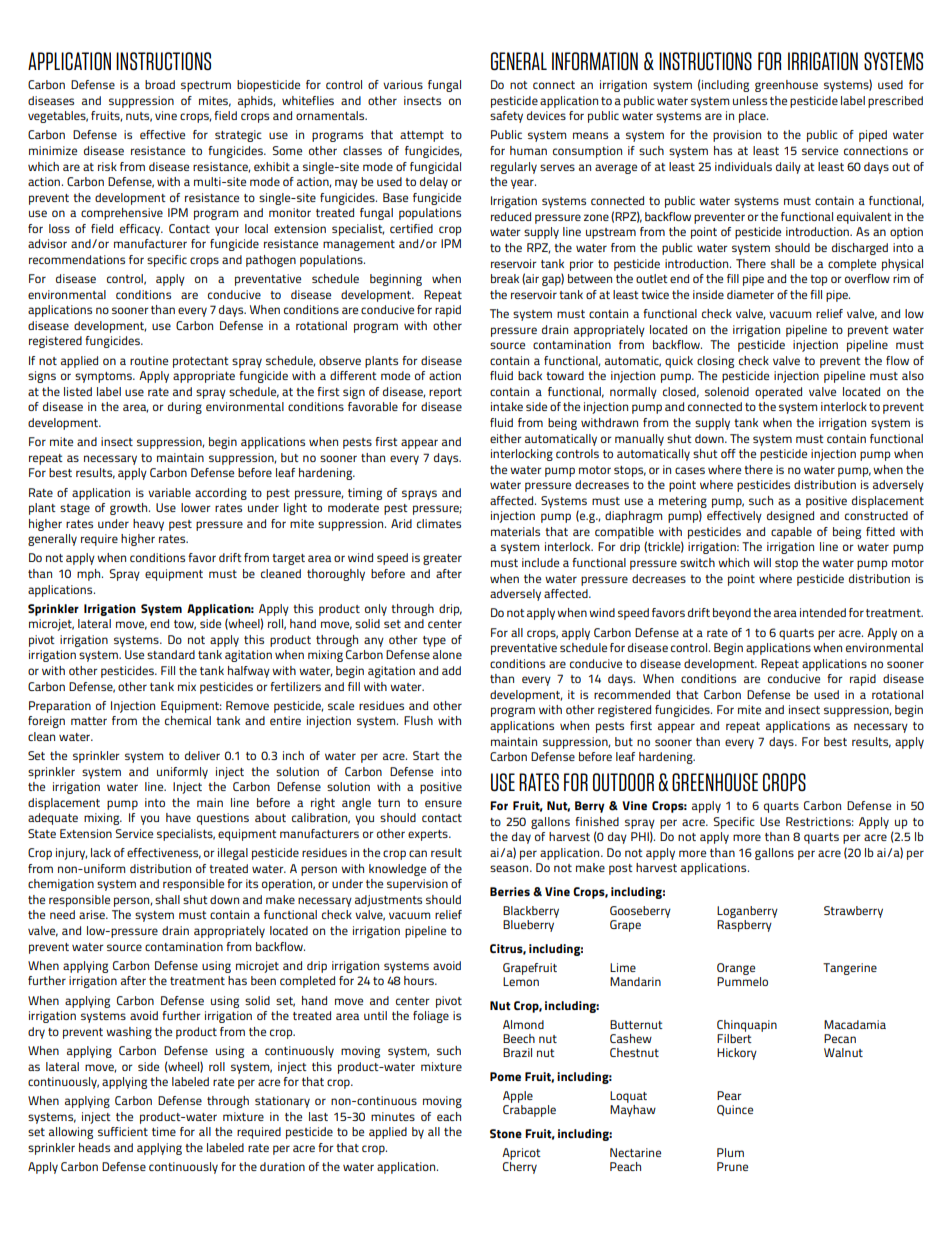 This screenshot has height=1233, width=952. I want to click on sufficient, so click(123, 1131).
